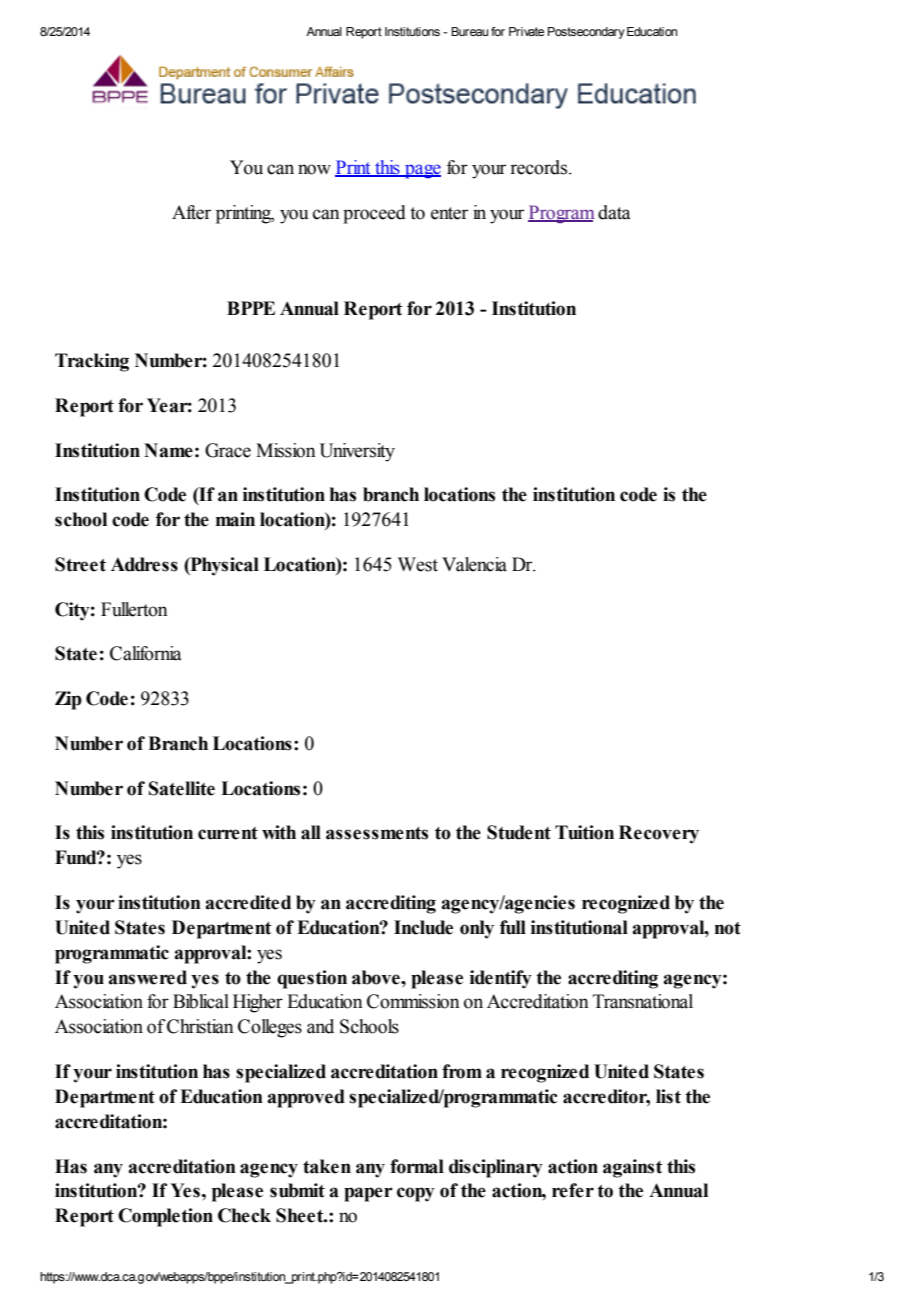  What do you see at coordinates (659, 834) in the page?
I see `Recovery` at bounding box center [659, 834].
